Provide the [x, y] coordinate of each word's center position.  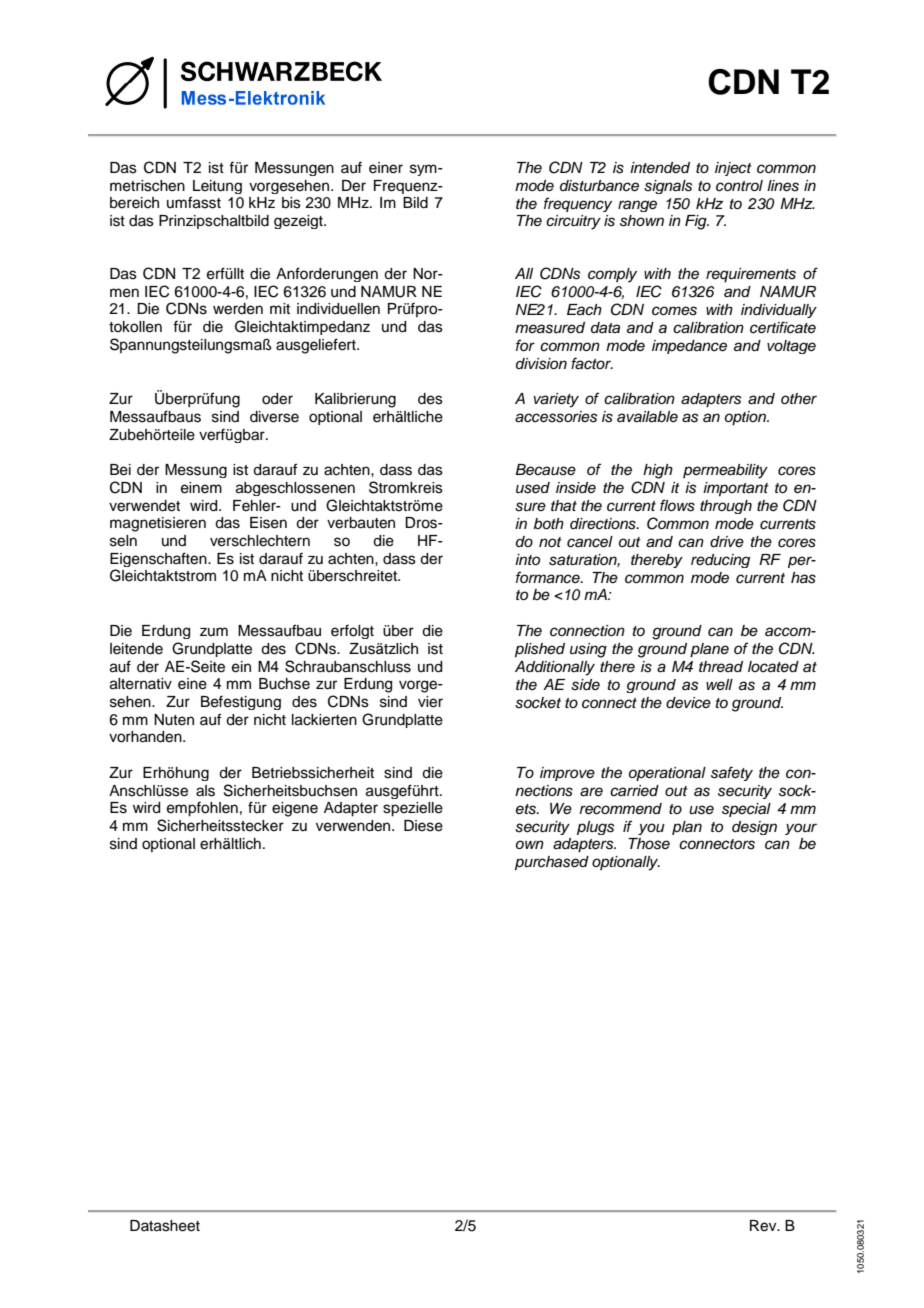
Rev [764, 1226]
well [719, 684]
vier [430, 702]
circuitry [573, 222]
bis [291, 203]
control [739, 186]
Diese [423, 826]
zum [214, 631]
